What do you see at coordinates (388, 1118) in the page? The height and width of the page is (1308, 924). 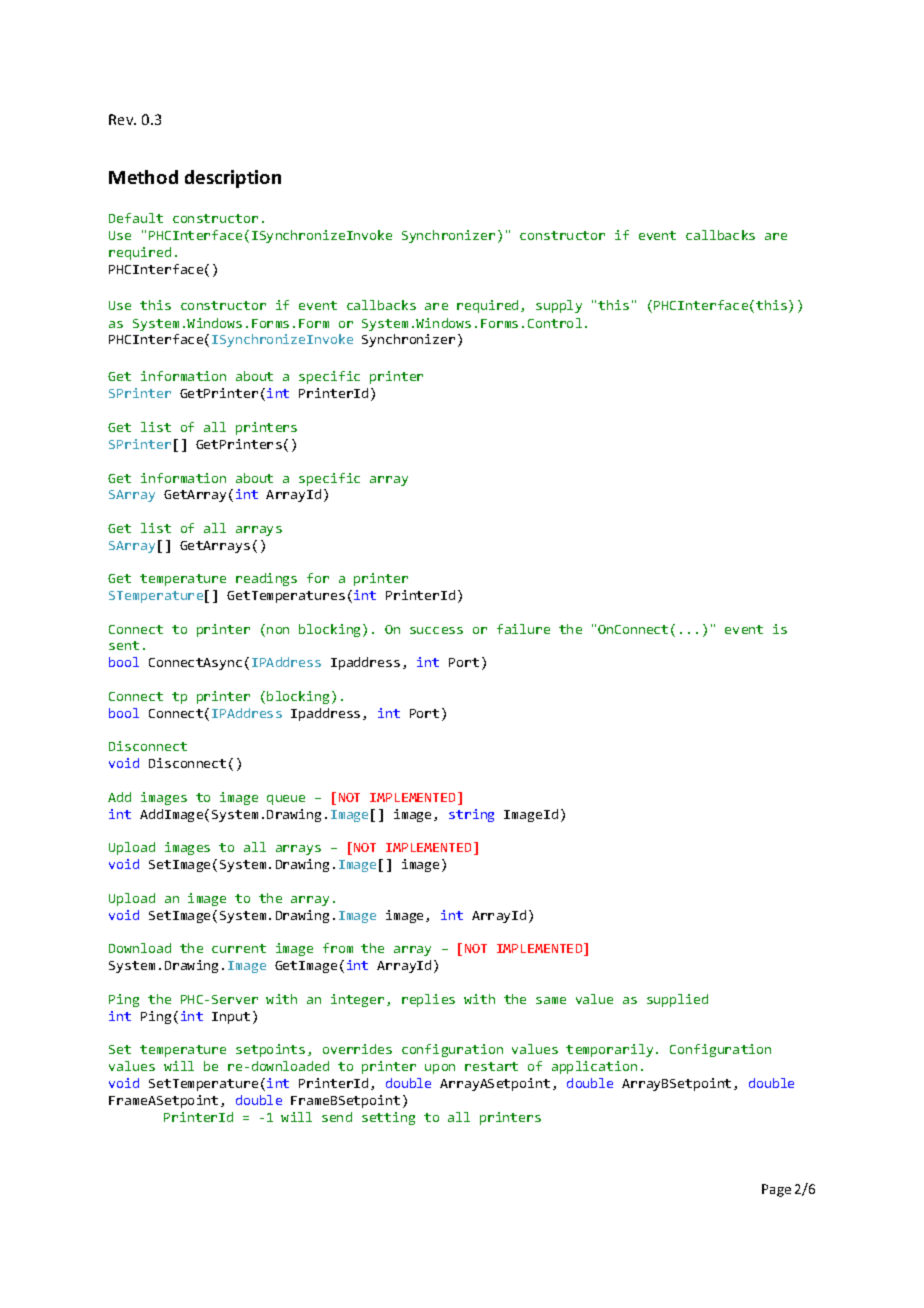 I see `setting` at bounding box center [388, 1118].
